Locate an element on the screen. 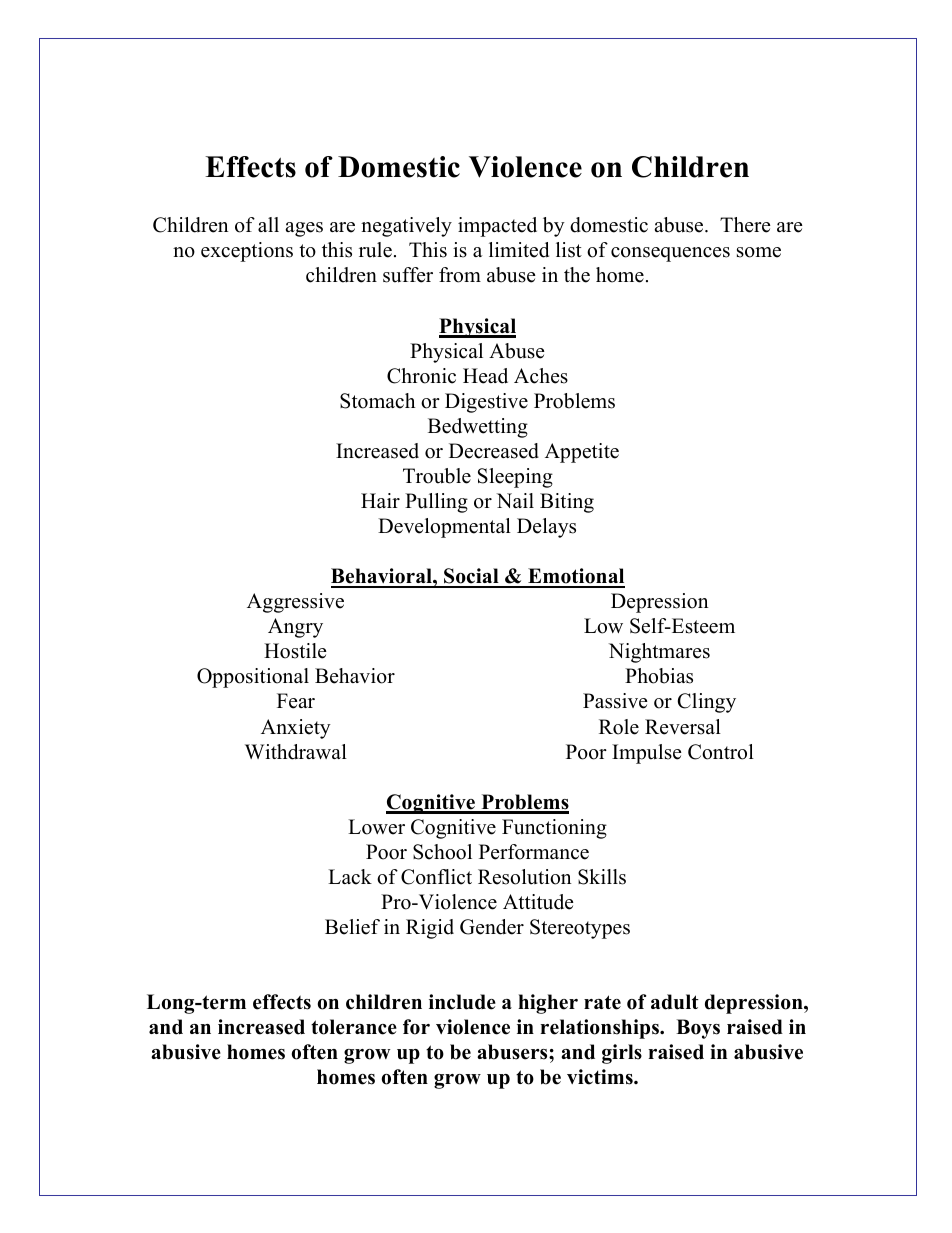 This screenshot has height=1233, width=952. Passive is located at coordinates (615, 701).
